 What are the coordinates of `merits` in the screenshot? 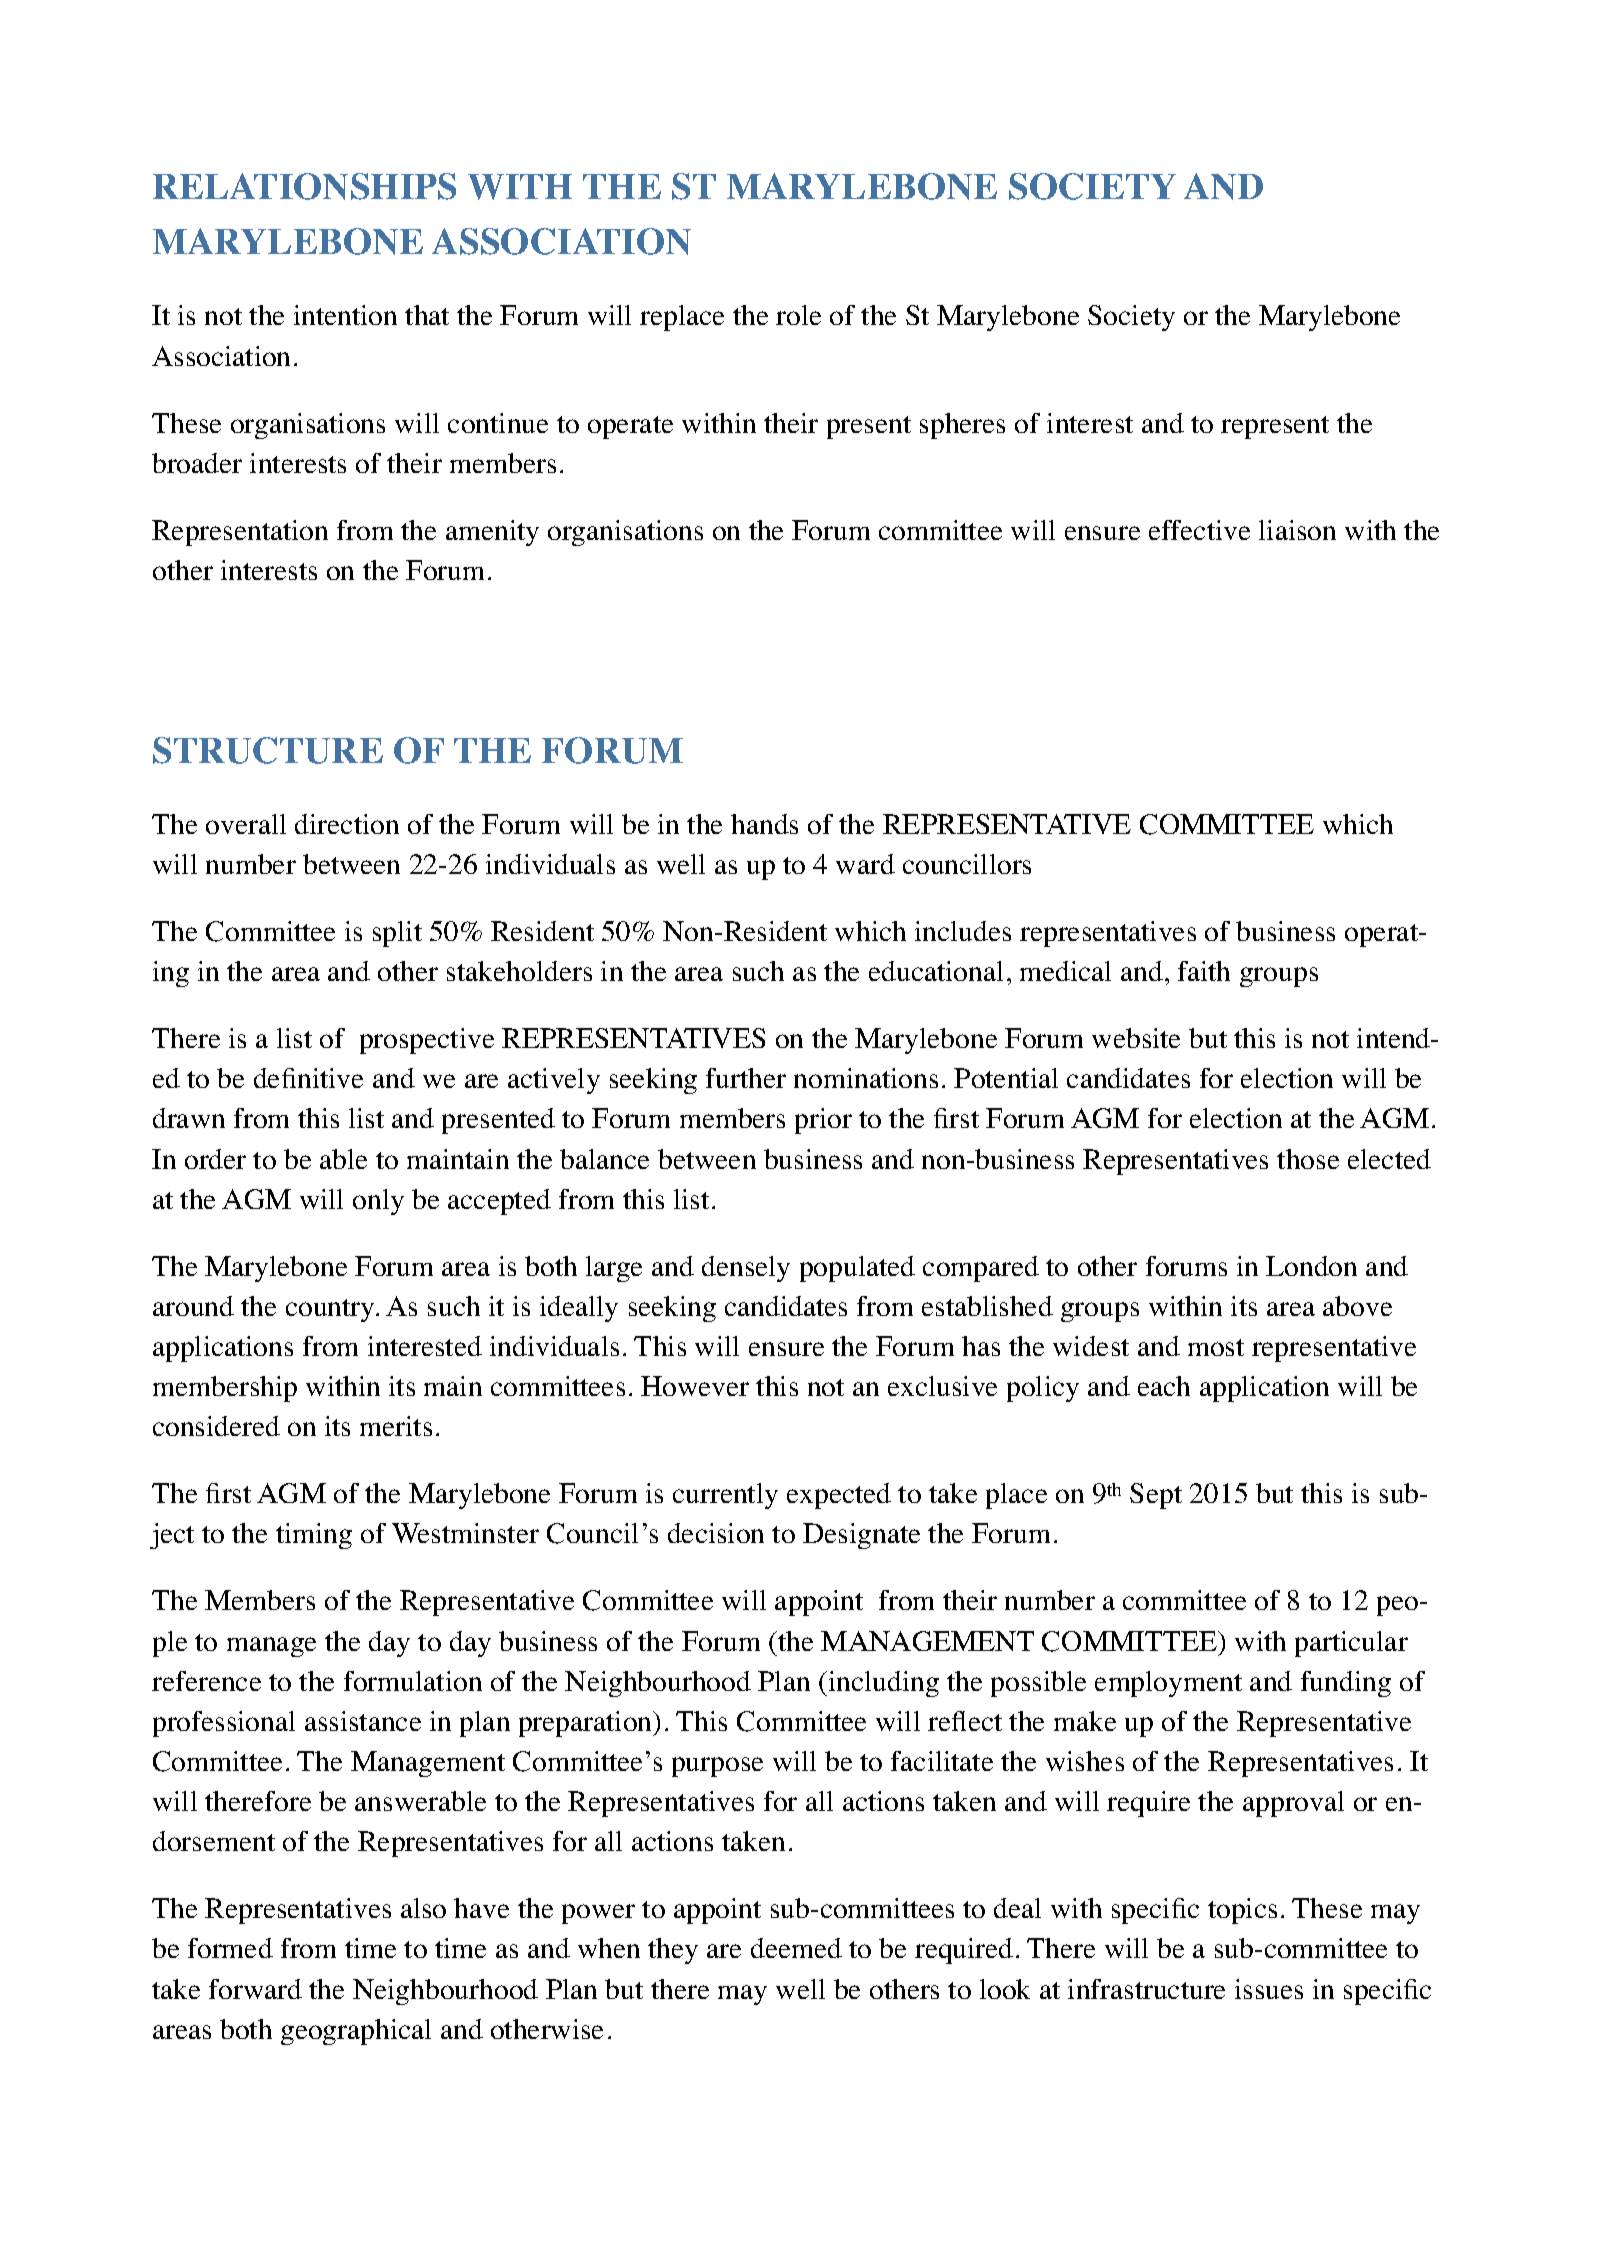 It's located at (396, 1426).
